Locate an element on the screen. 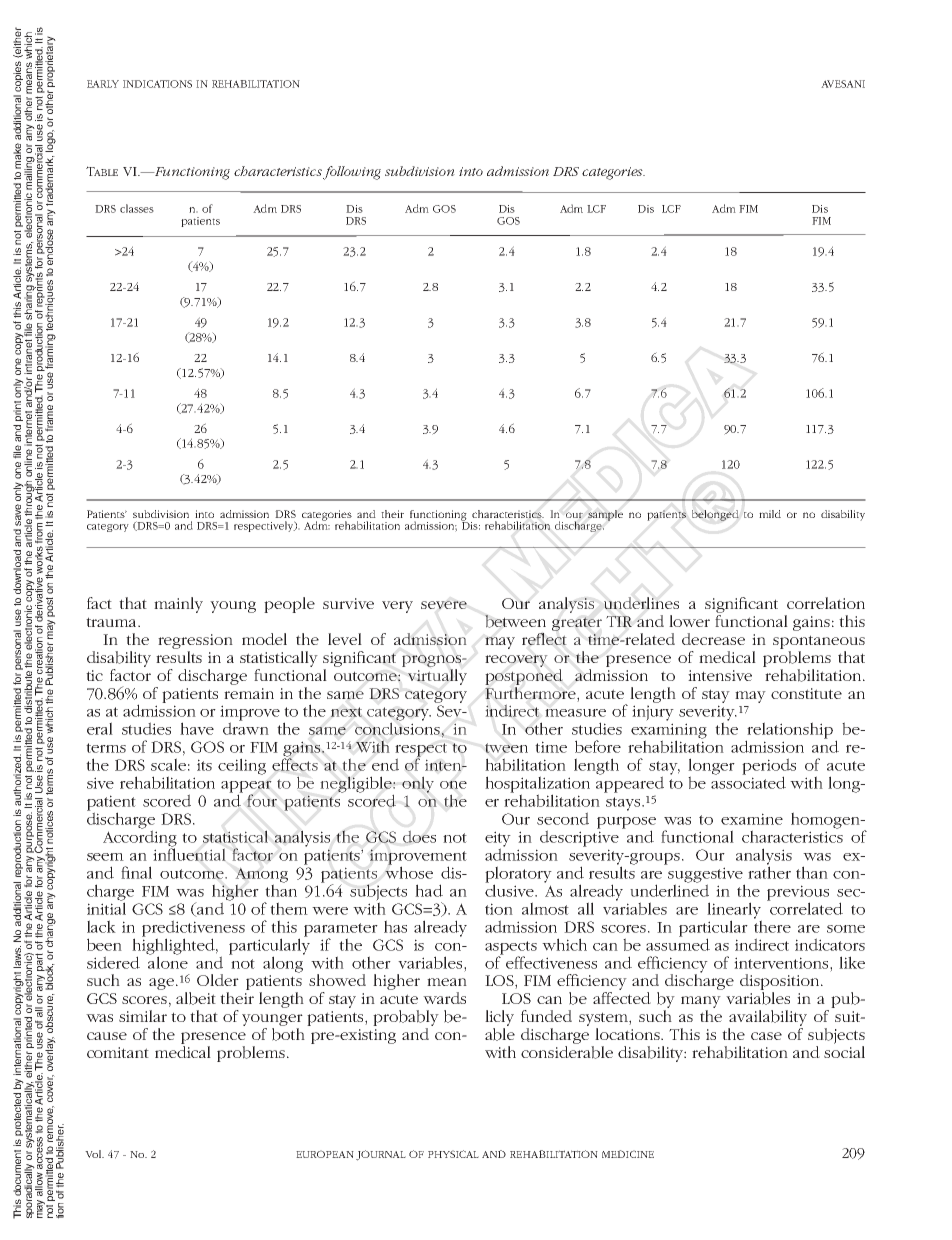  virtually is located at coordinates (437, 675).
